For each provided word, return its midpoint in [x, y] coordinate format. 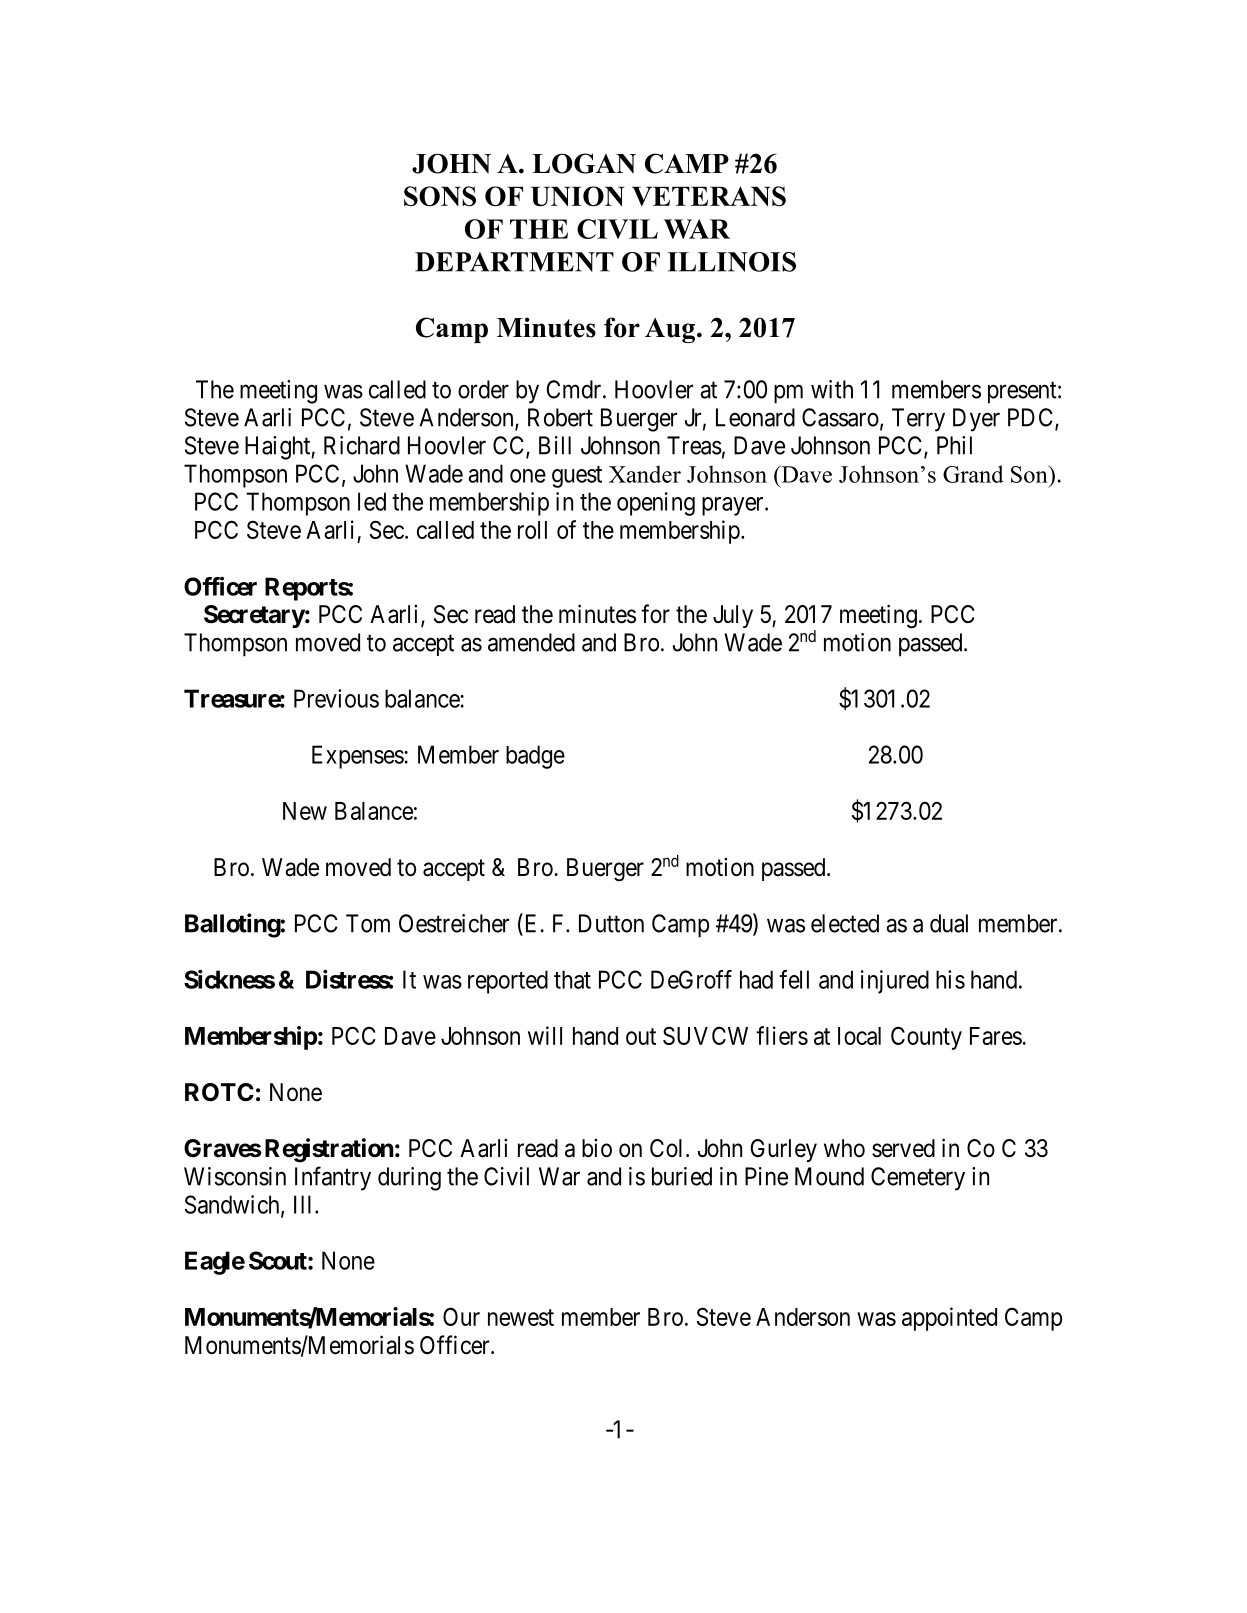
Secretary [254, 616]
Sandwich [233, 1205]
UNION [577, 196]
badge [535, 757]
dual [949, 923]
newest [521, 1317]
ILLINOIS [731, 262]
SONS [440, 196]
